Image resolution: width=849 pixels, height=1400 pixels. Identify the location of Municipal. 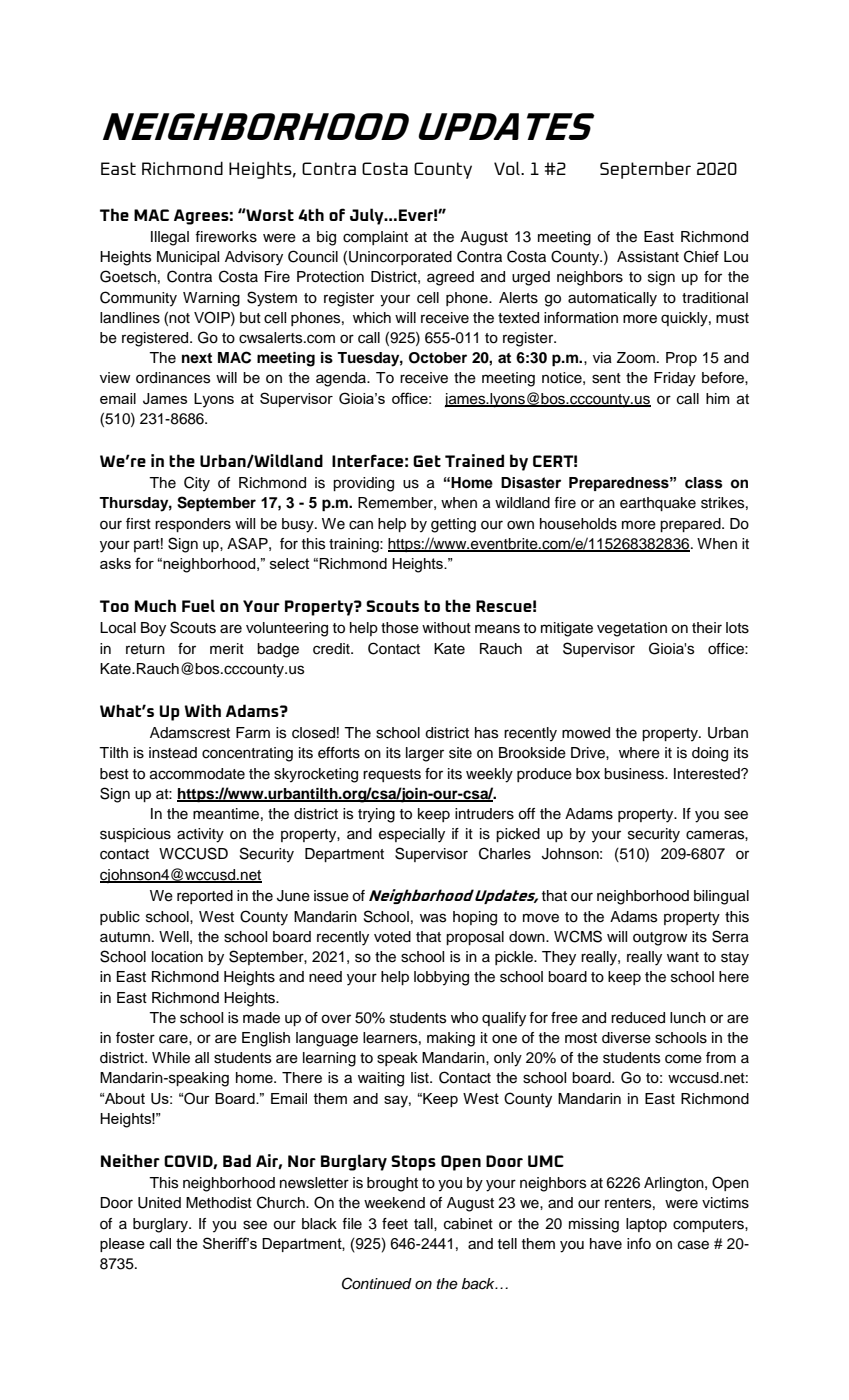
(188, 258).
